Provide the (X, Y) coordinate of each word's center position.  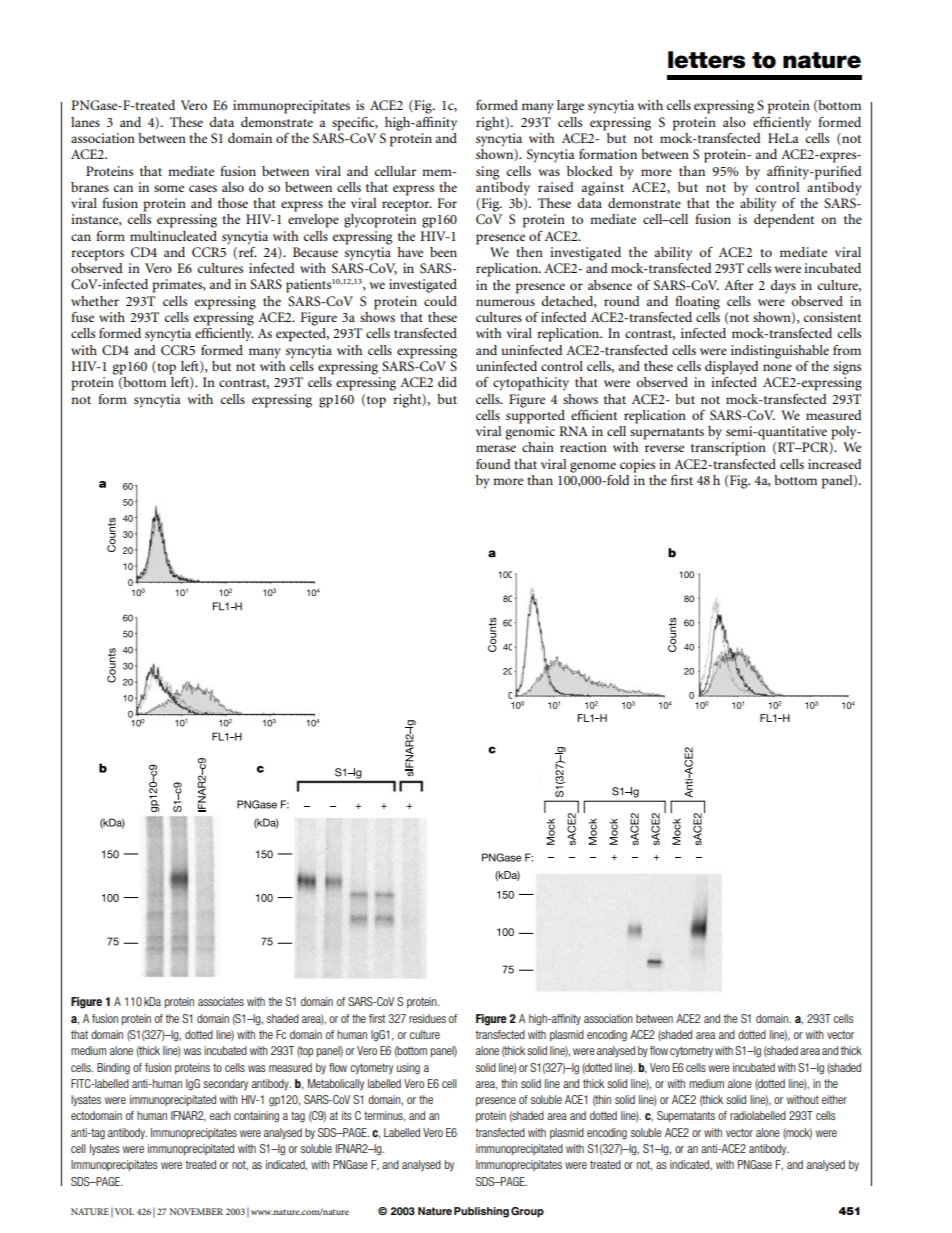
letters (706, 60)
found (493, 464)
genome (593, 467)
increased (835, 464)
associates (221, 1001)
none (777, 367)
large (570, 107)
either (834, 1099)
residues (427, 1018)
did (447, 382)
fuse (82, 317)
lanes (85, 122)
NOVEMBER (196, 1211)
